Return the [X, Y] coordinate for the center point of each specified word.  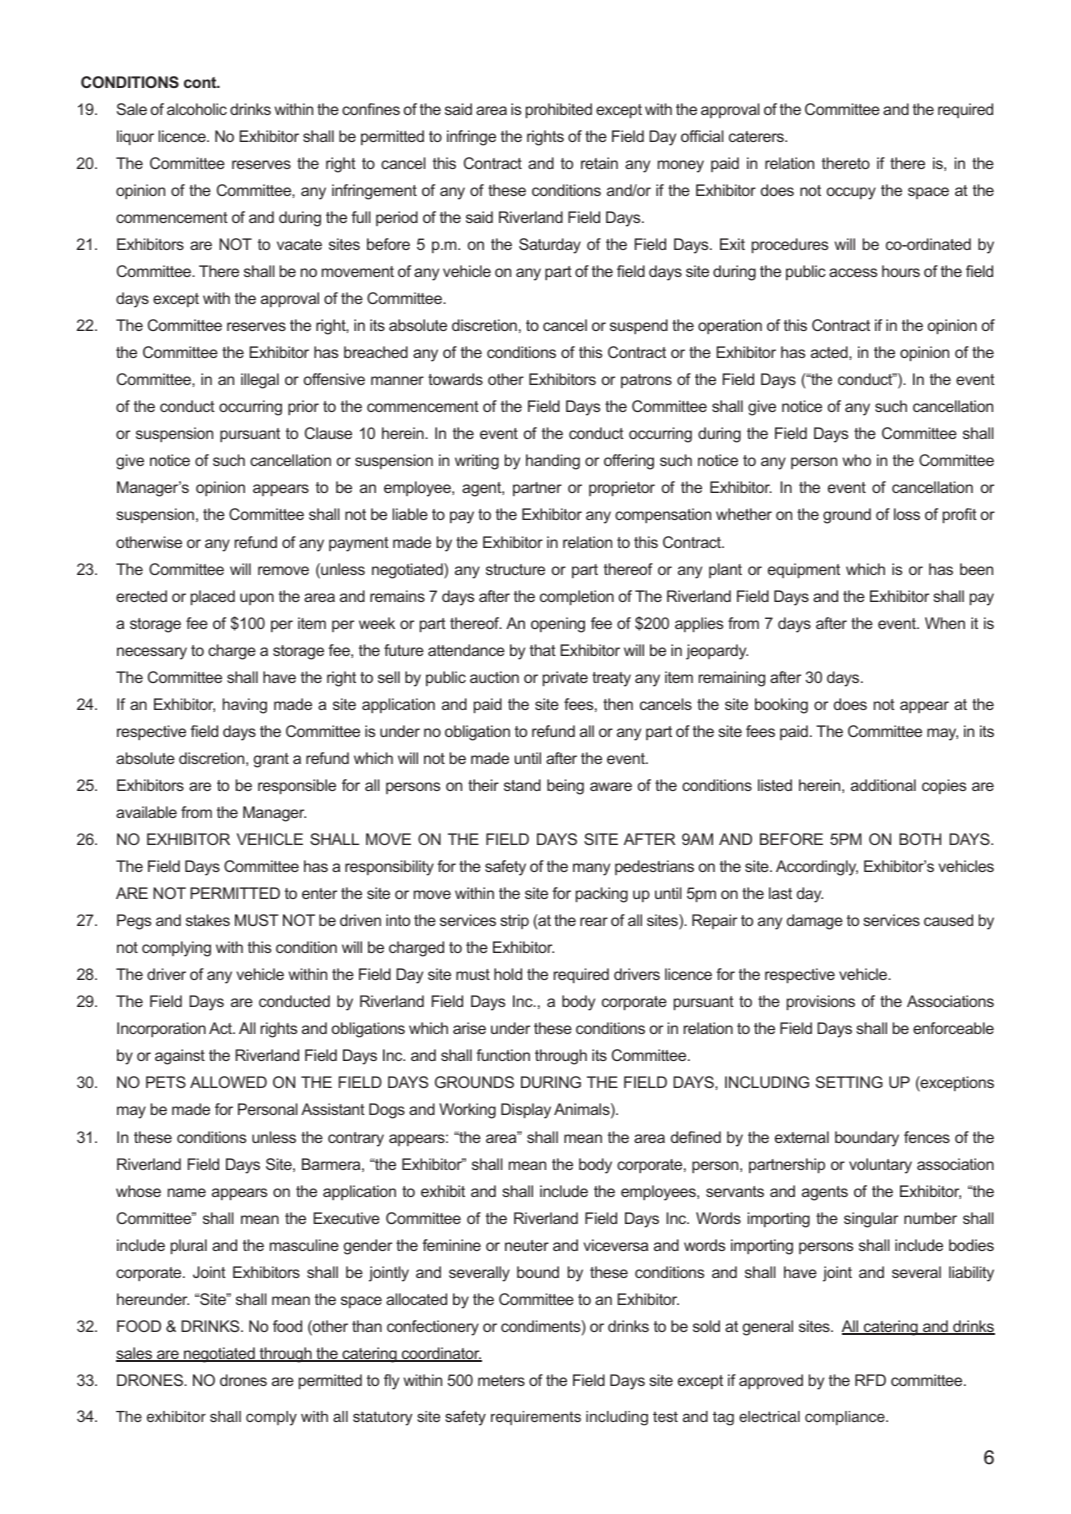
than [367, 1326]
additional [883, 785]
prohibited [559, 111]
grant [271, 760]
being [565, 787]
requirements [536, 1418]
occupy [851, 193]
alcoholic [197, 109]
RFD [870, 1380]
